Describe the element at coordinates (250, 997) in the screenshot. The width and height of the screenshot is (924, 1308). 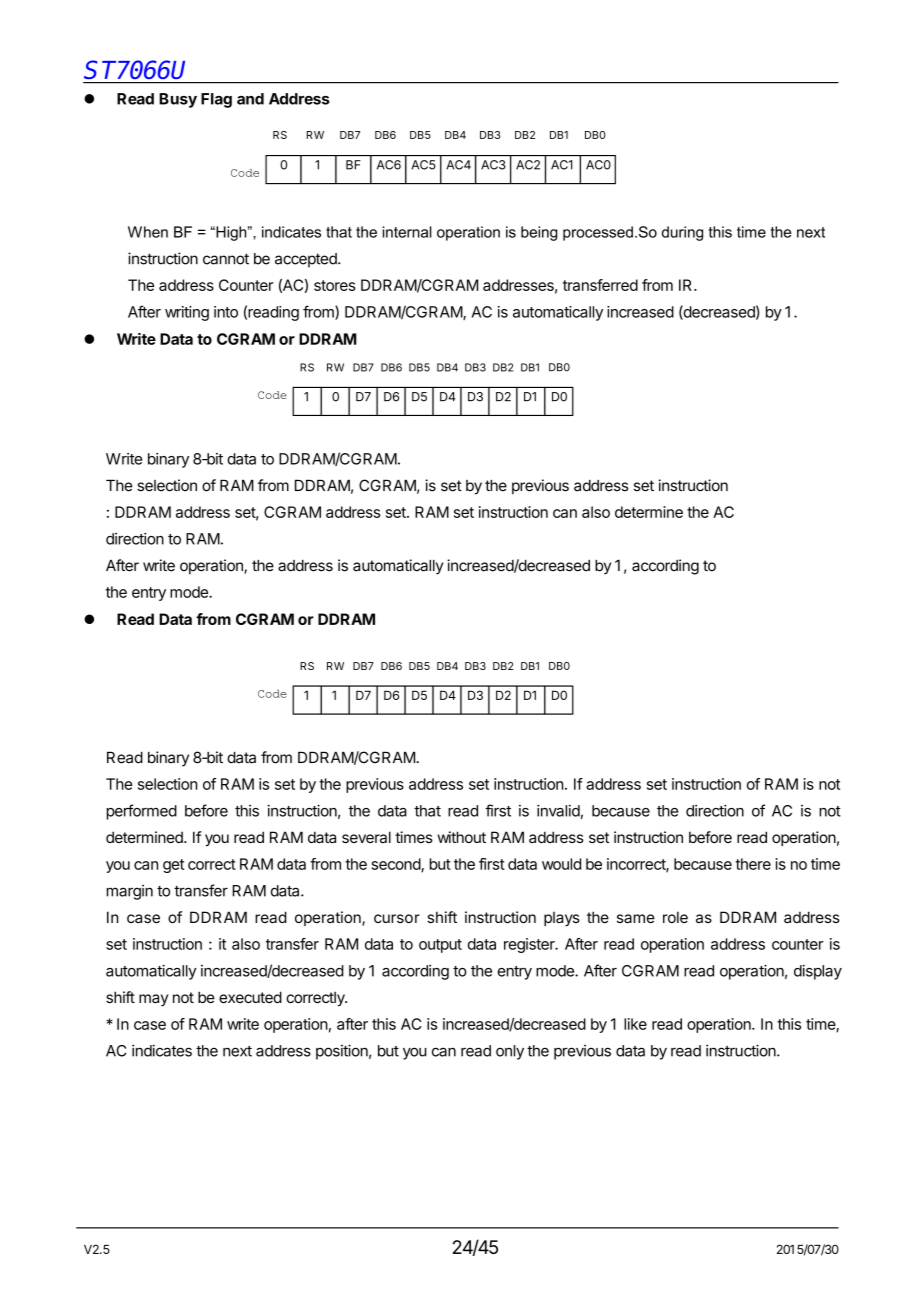
I see `executed` at that location.
